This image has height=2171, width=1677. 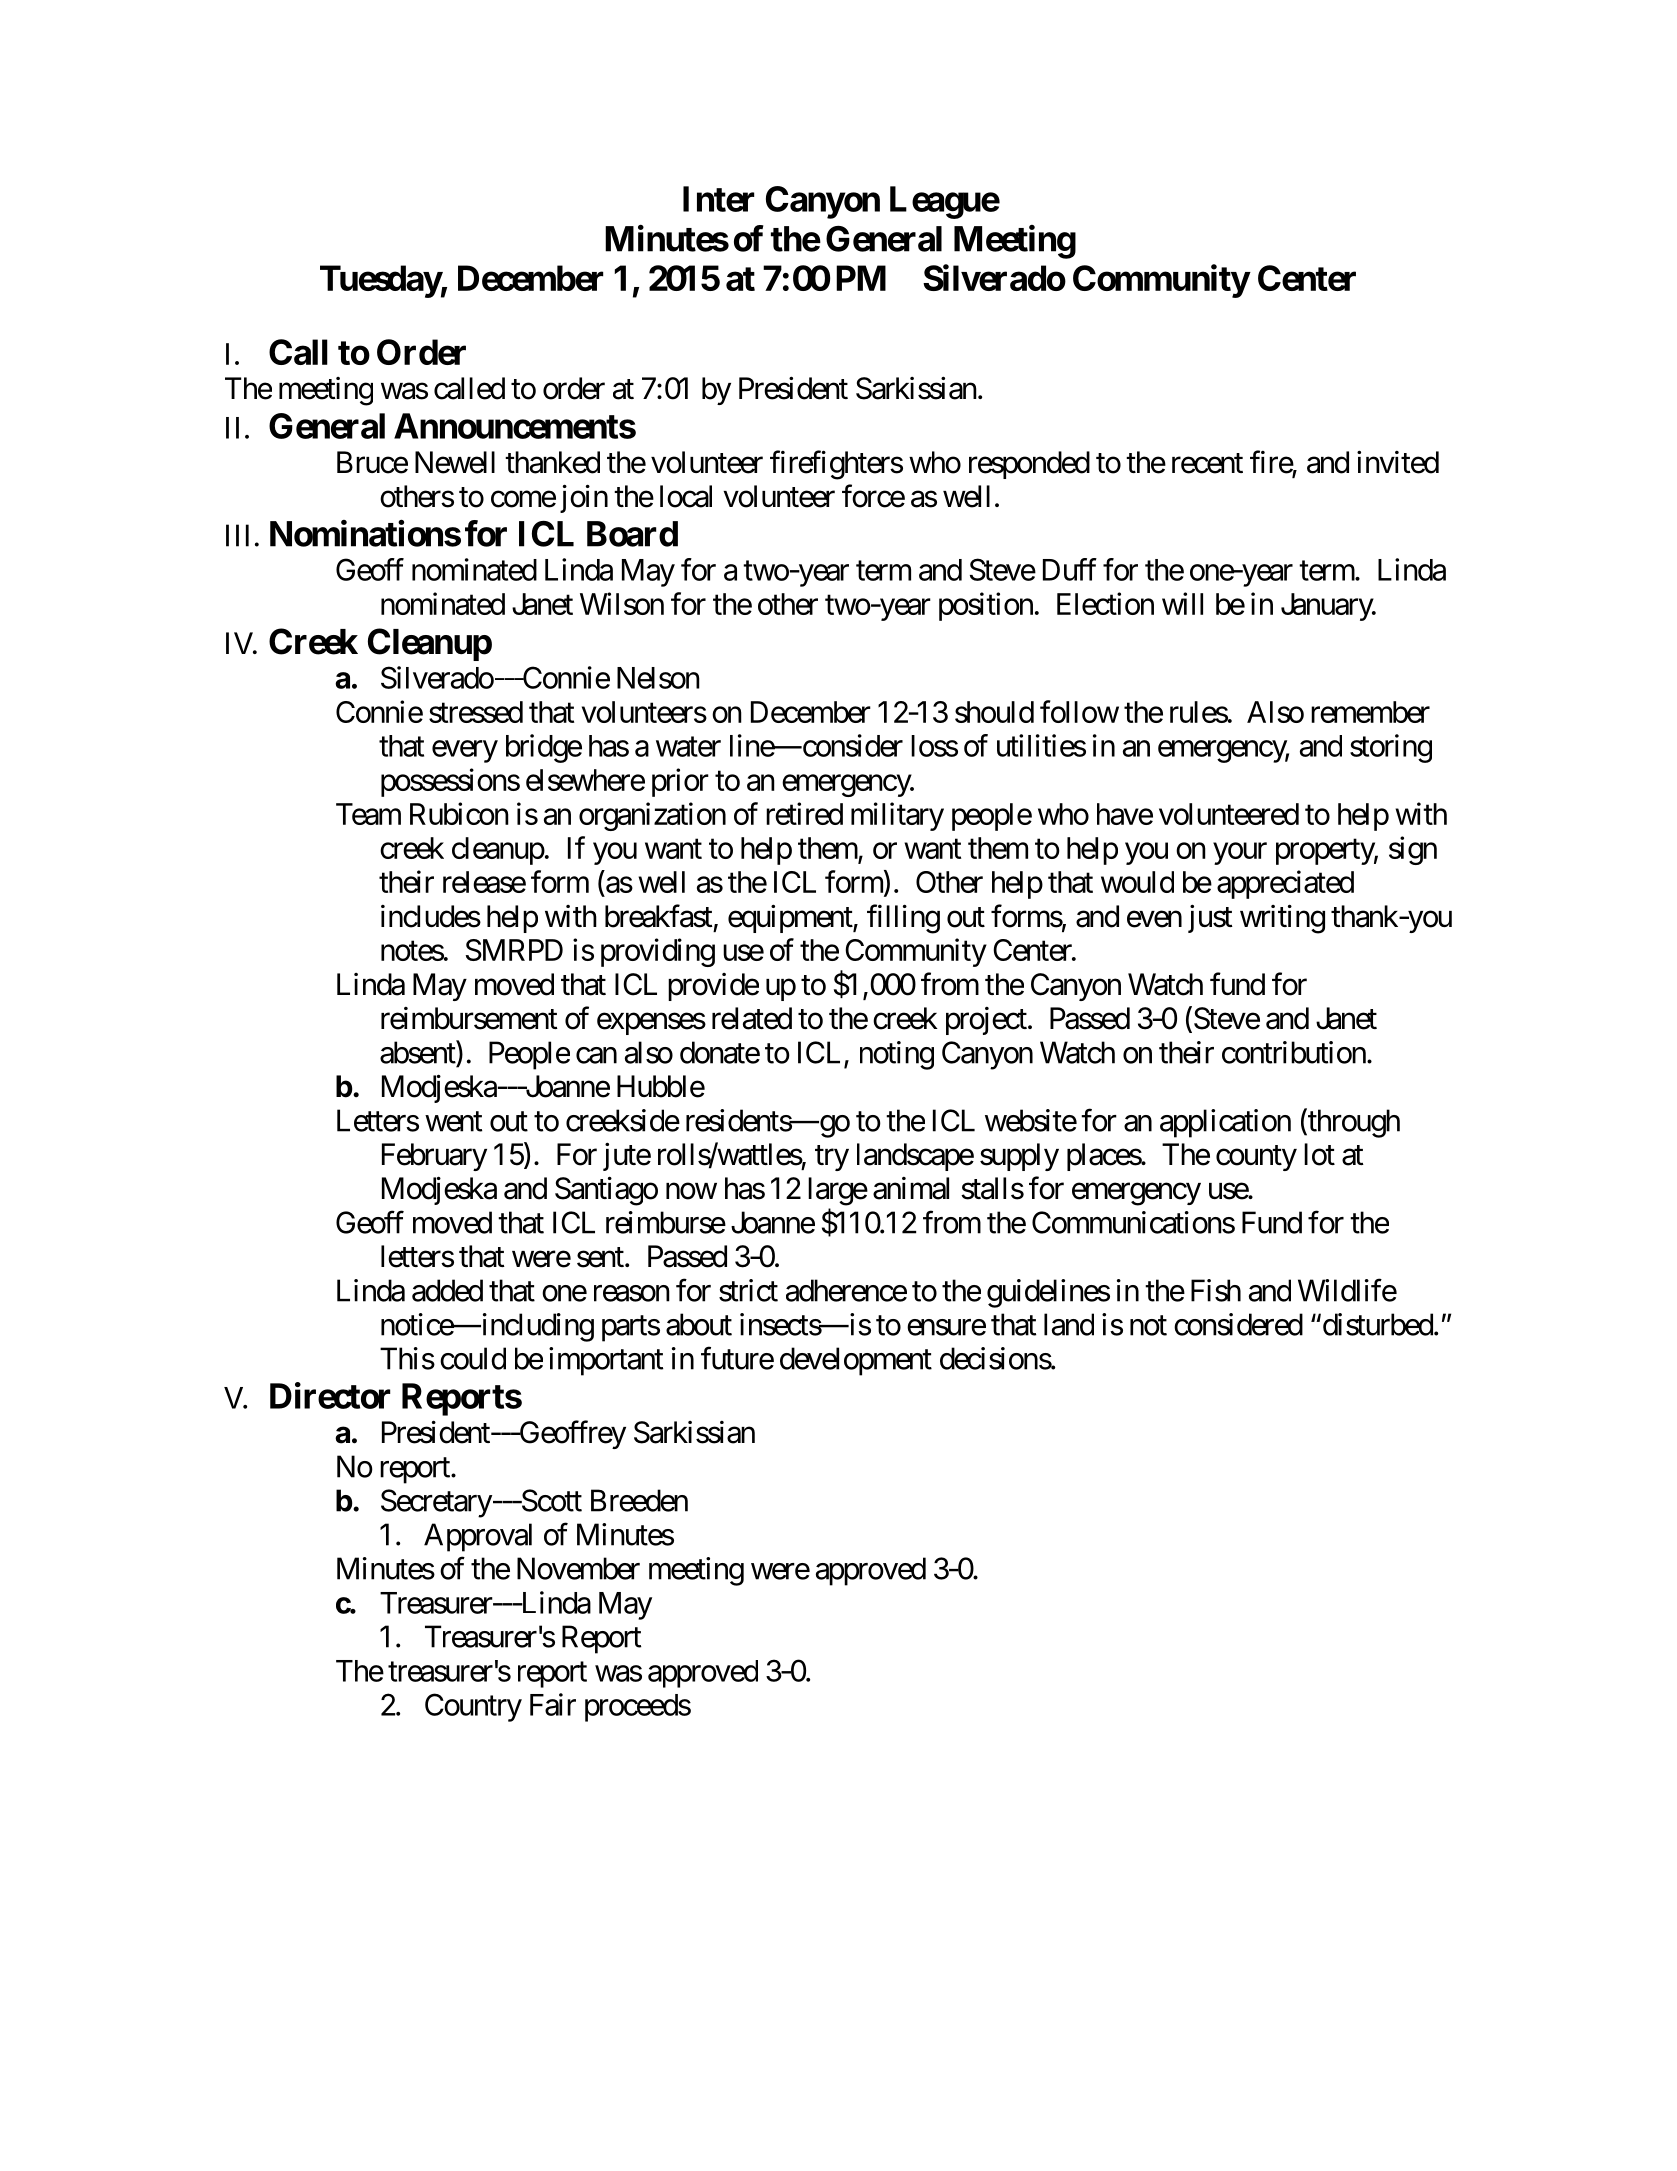 I want to click on Team, so click(x=368, y=814).
